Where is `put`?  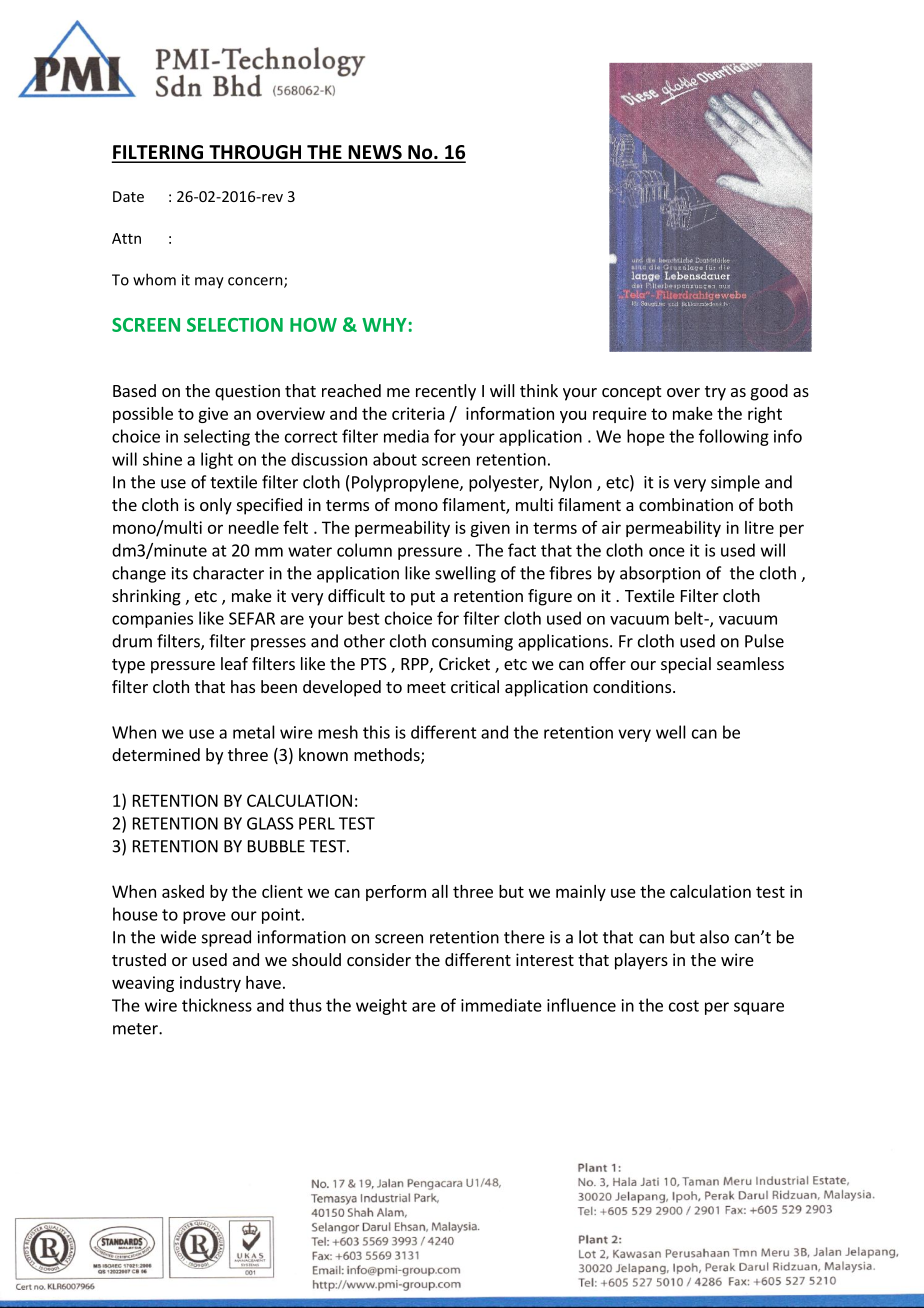 put is located at coordinates (423, 598).
